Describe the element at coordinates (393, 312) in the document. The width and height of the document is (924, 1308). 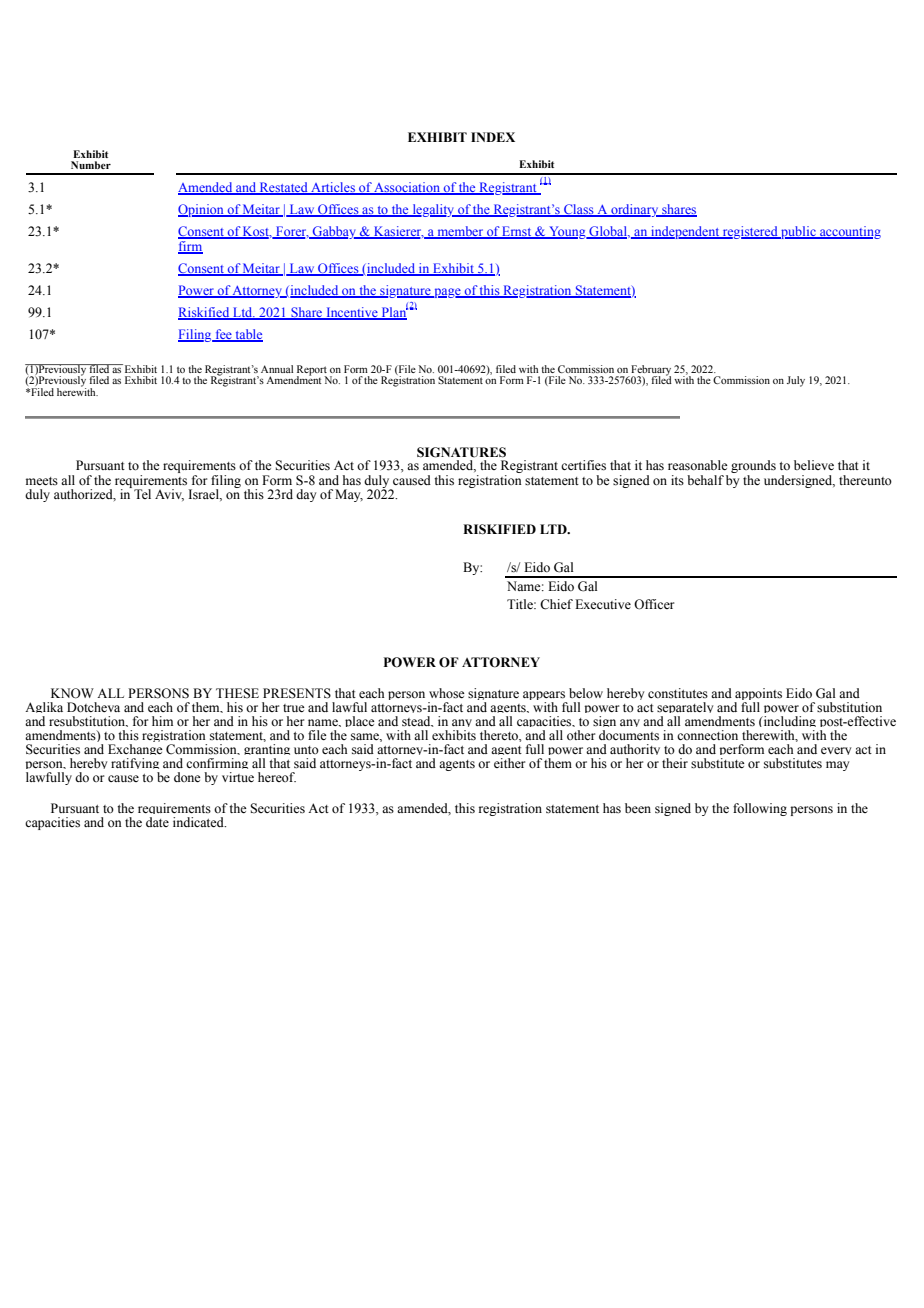
I see `Plan` at that location.
